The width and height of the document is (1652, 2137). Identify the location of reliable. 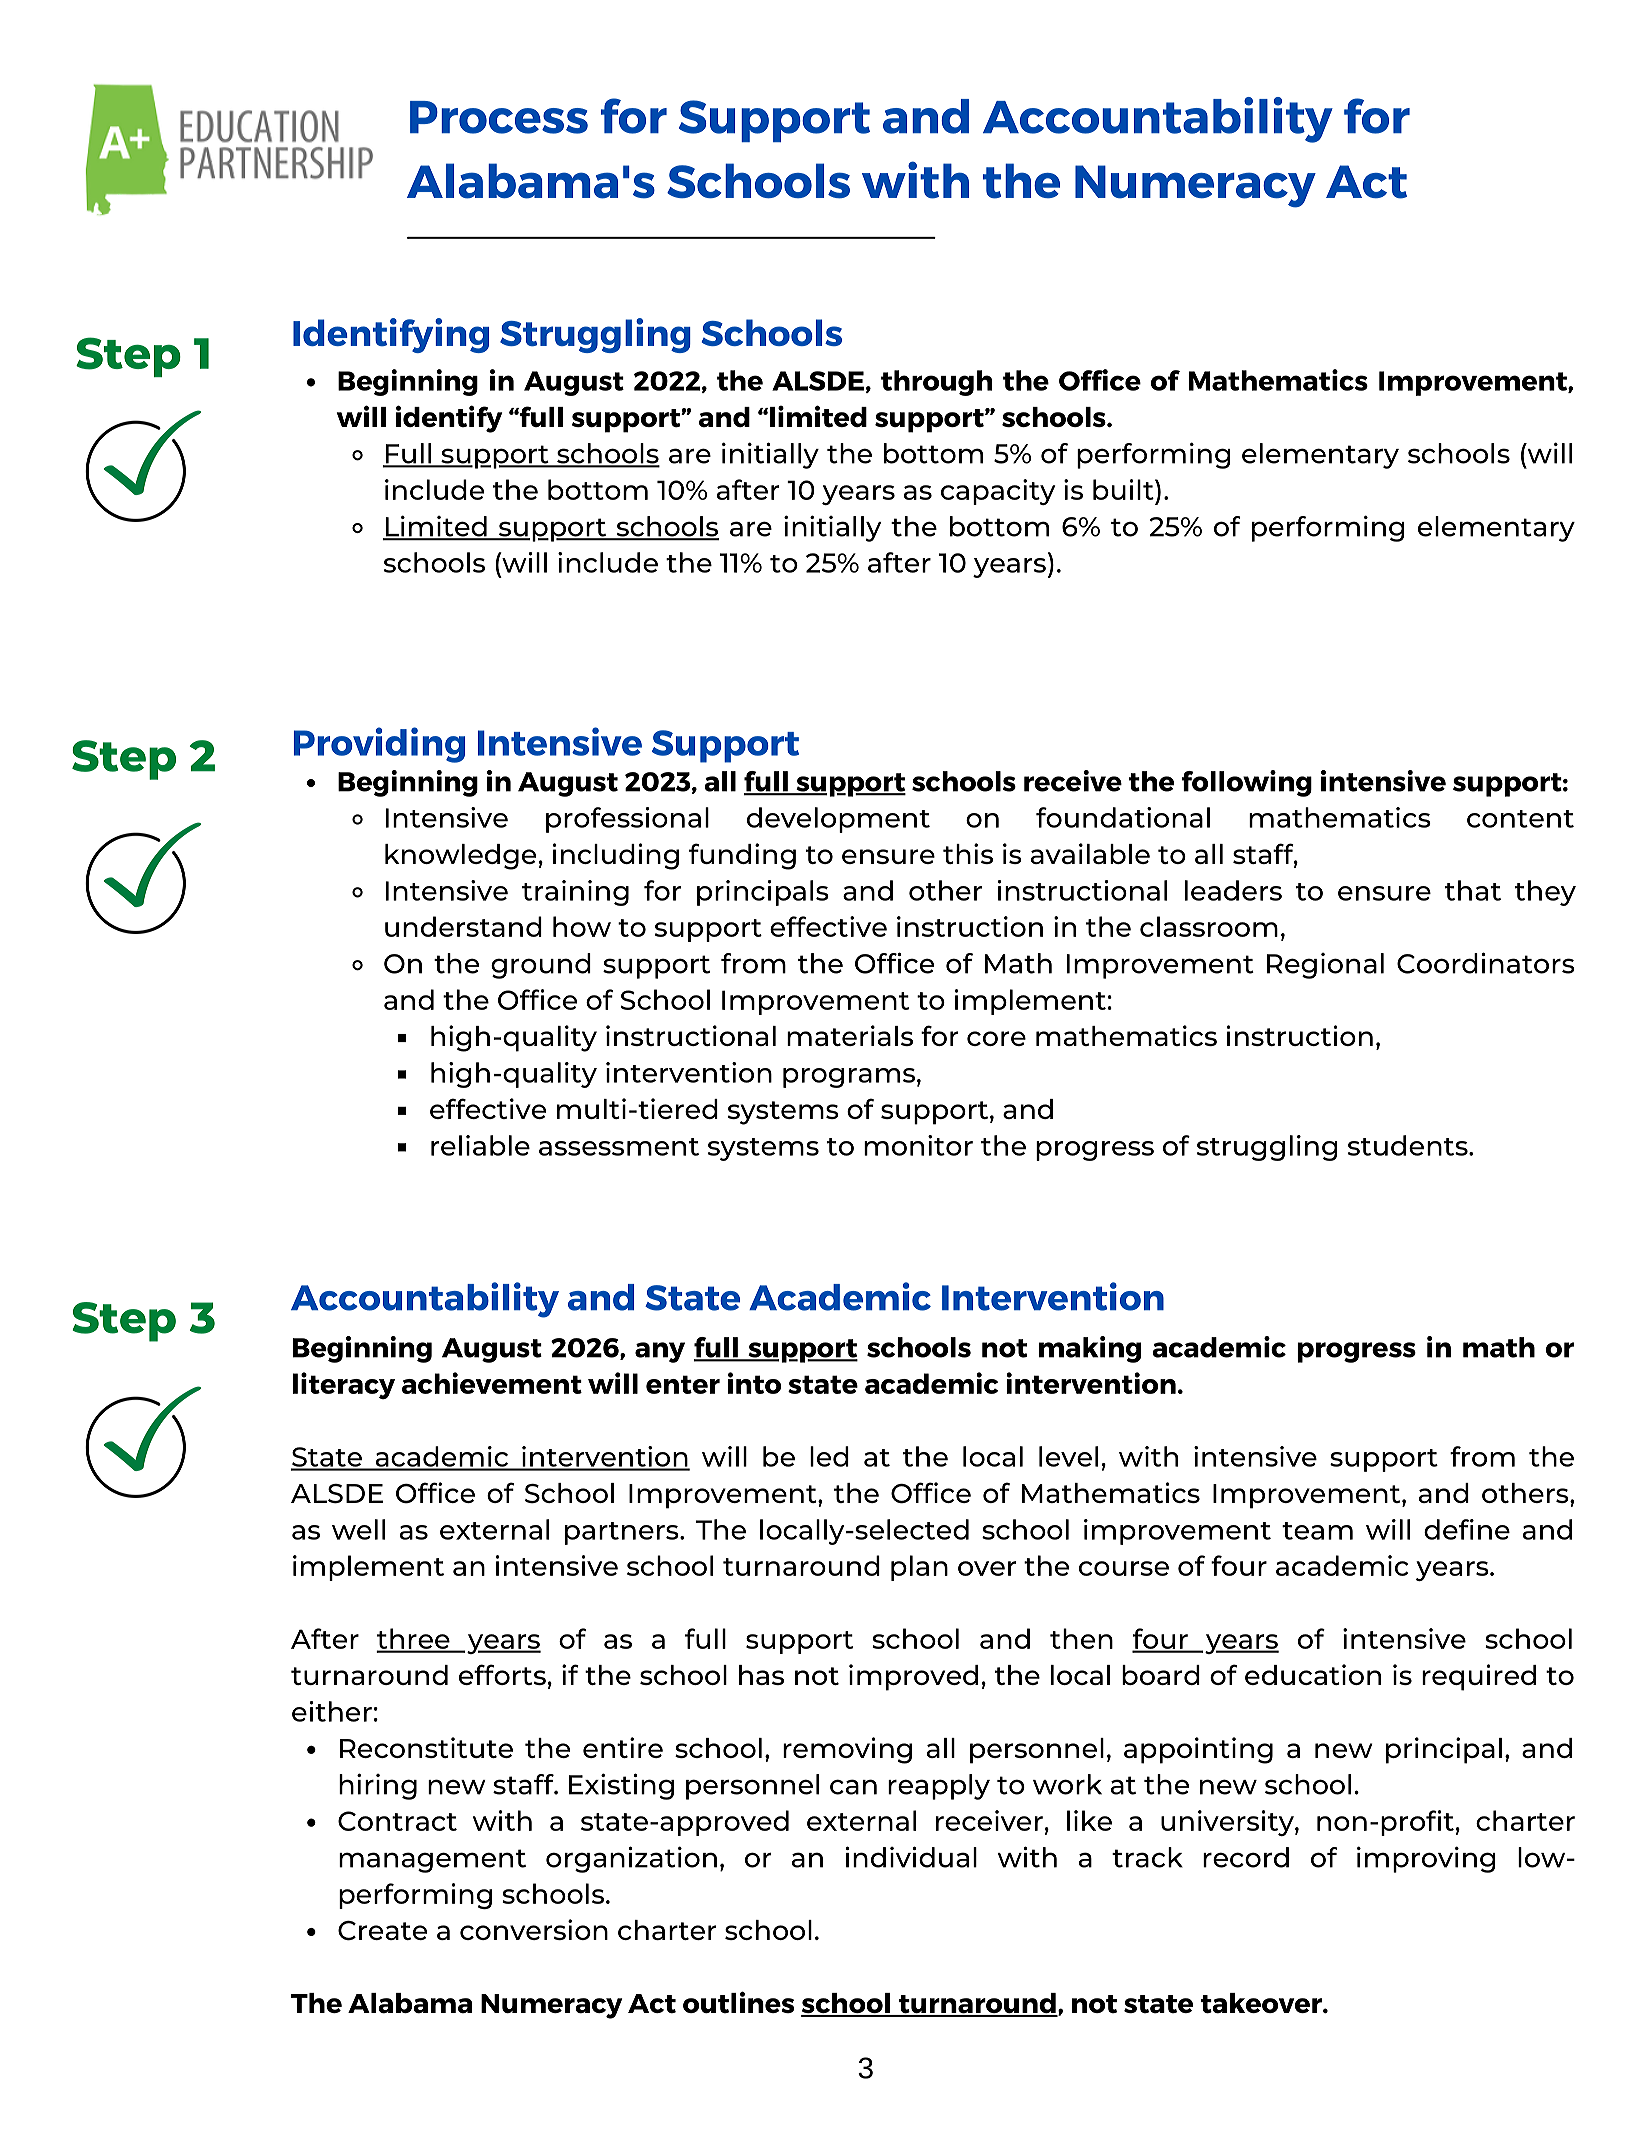
(480, 1145).
